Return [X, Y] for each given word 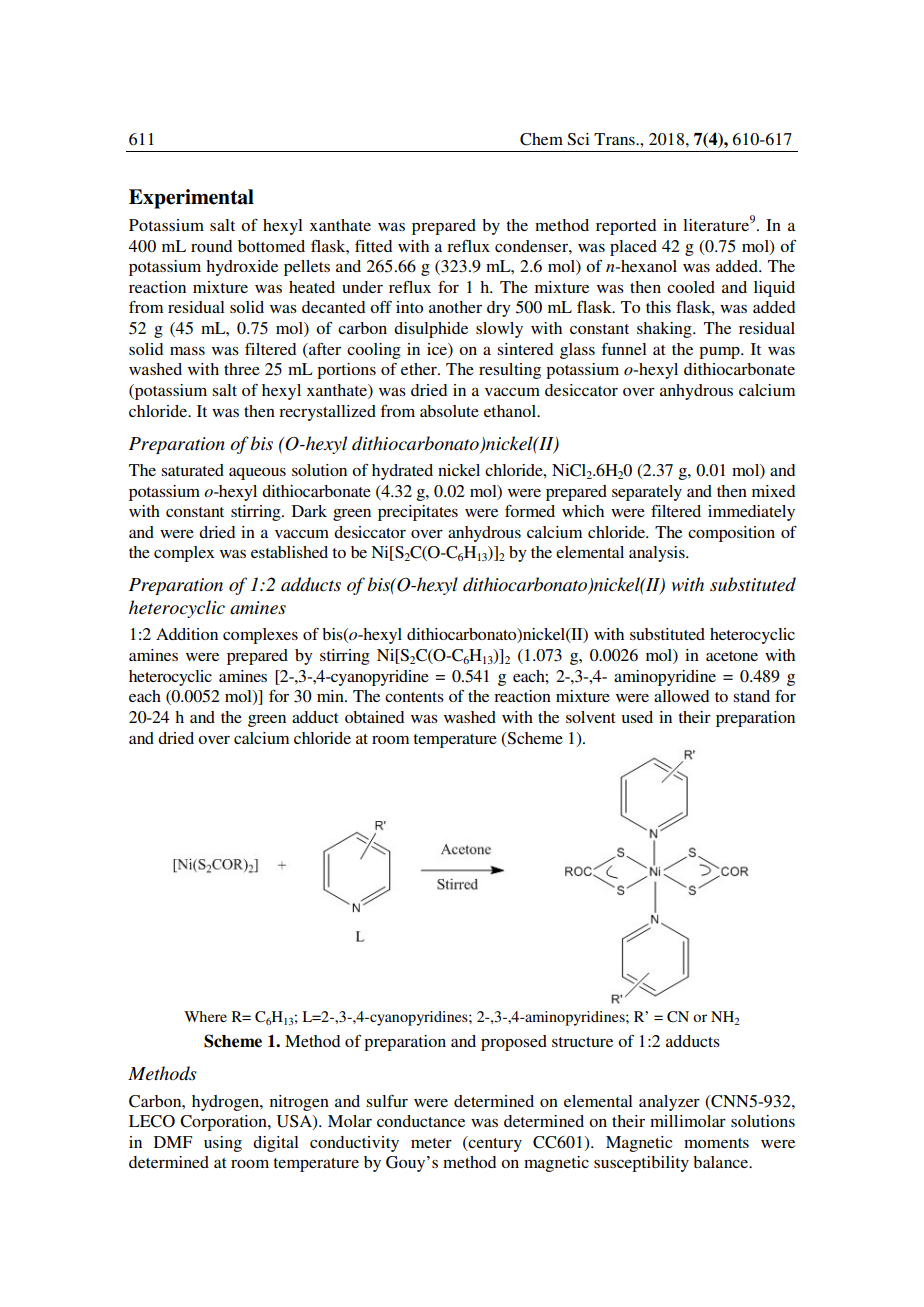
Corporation [224, 1123]
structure [582, 1042]
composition [731, 534]
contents [414, 697]
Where [205, 1016]
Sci [578, 139]
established [289, 552]
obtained [374, 717]
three [242, 369]
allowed [681, 696]
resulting [510, 371]
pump [720, 353]
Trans [615, 139]
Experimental [191, 199]
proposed [514, 1043]
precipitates [418, 513]
